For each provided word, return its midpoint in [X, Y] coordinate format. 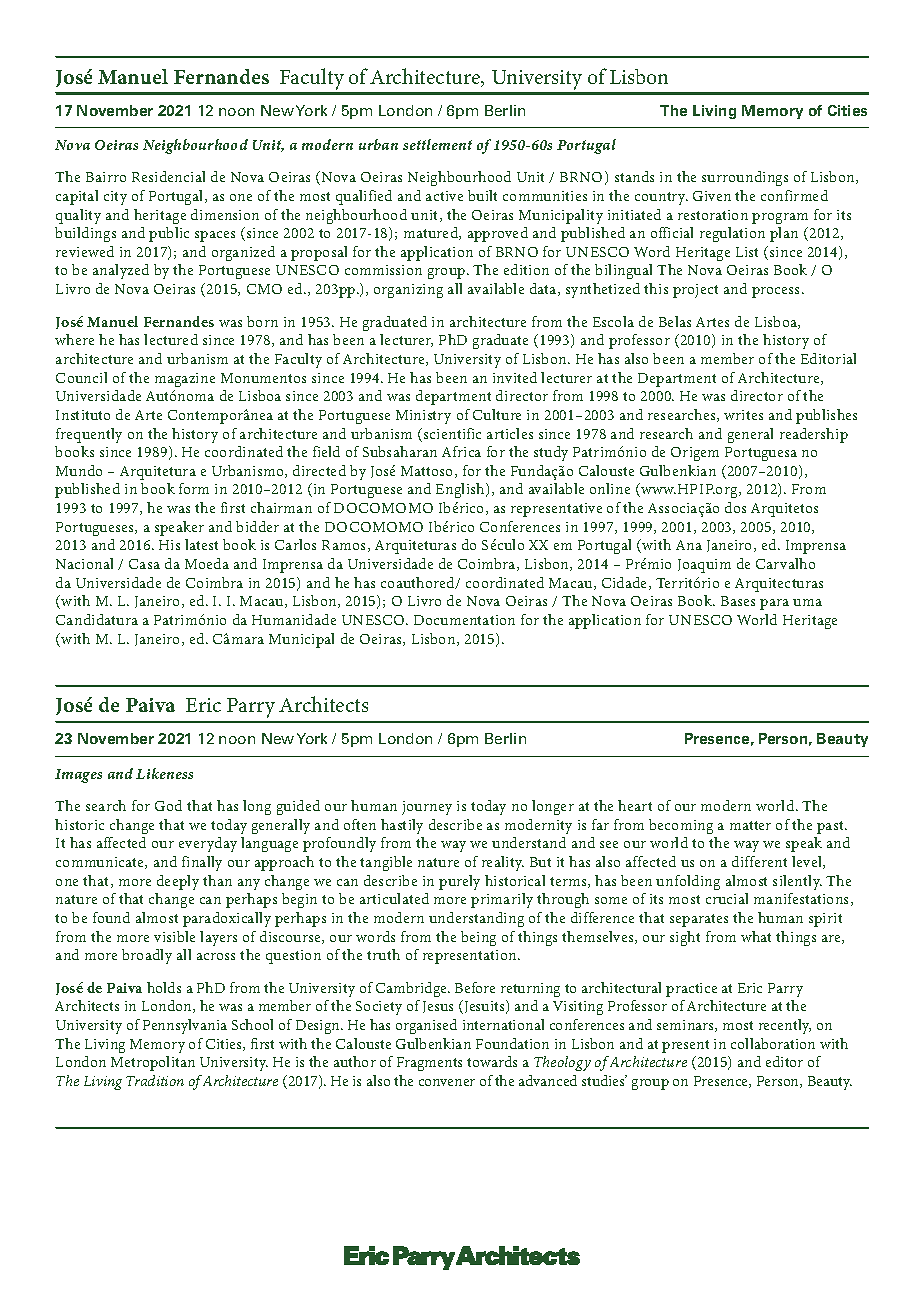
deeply [178, 882]
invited [515, 377]
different [759, 861]
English [461, 490]
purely [459, 882]
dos [735, 507]
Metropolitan [153, 1063]
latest [201, 544]
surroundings [745, 178]
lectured [171, 339]
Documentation [464, 620]
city [115, 198]
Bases [738, 601]
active [444, 196]
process [777, 292]
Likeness [164, 773]
